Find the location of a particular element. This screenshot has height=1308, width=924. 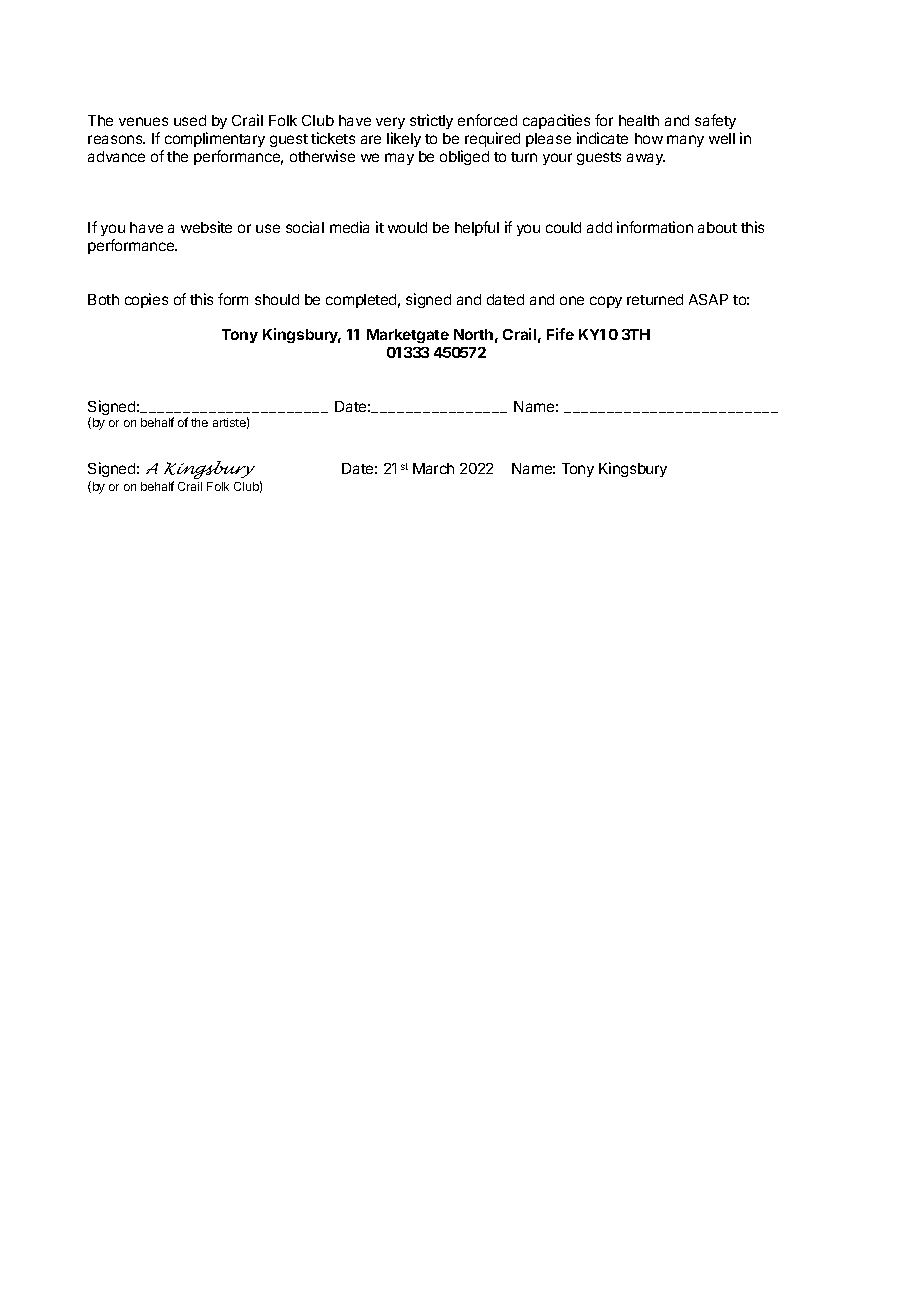

should is located at coordinates (277, 299).
